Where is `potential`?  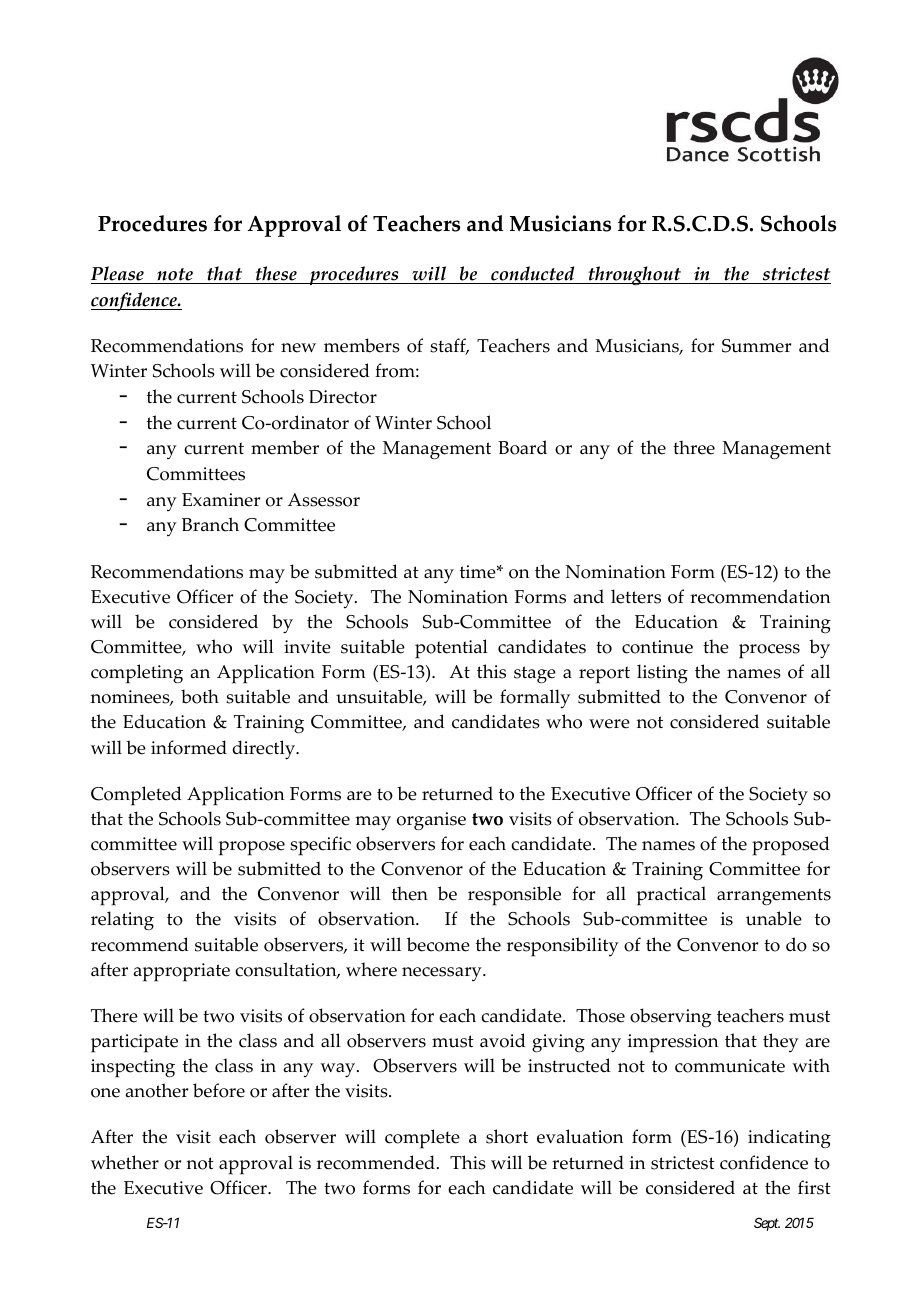
potential is located at coordinates (451, 649).
